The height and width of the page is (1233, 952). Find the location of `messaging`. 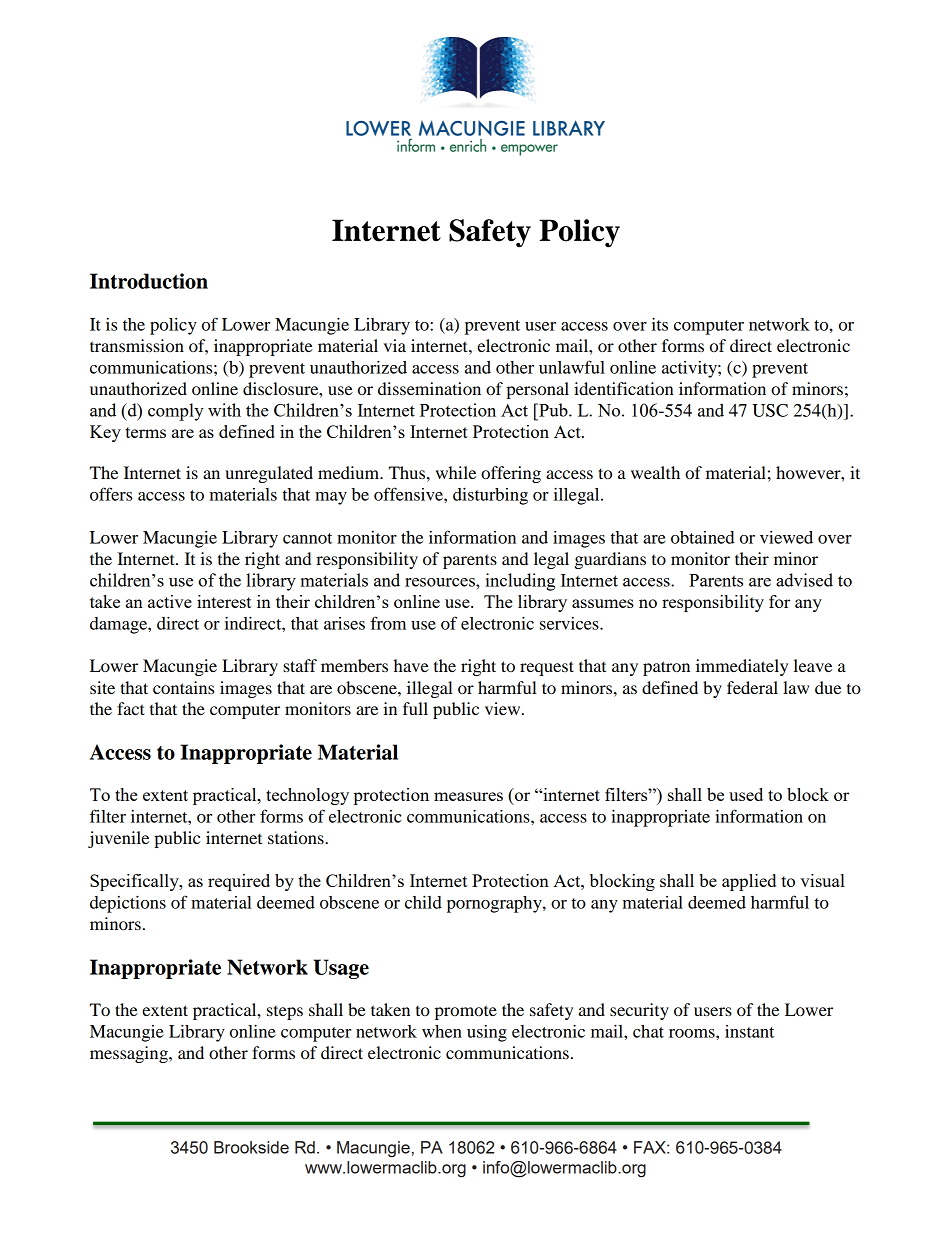

messaging is located at coordinates (130, 1054).
